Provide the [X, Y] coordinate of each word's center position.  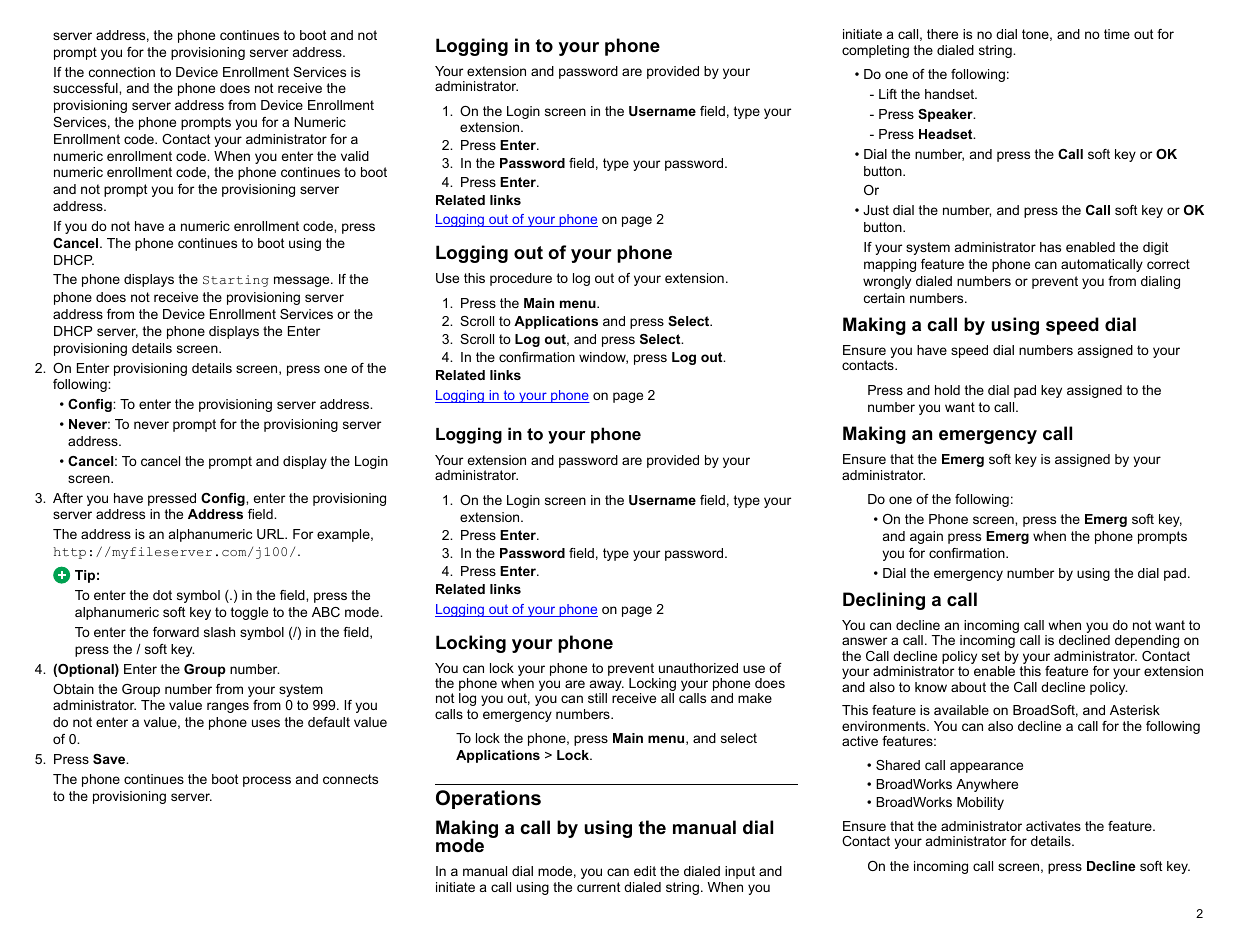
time [1117, 34]
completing [875, 51]
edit [645, 871]
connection [122, 72]
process [267, 781]
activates [1053, 826]
